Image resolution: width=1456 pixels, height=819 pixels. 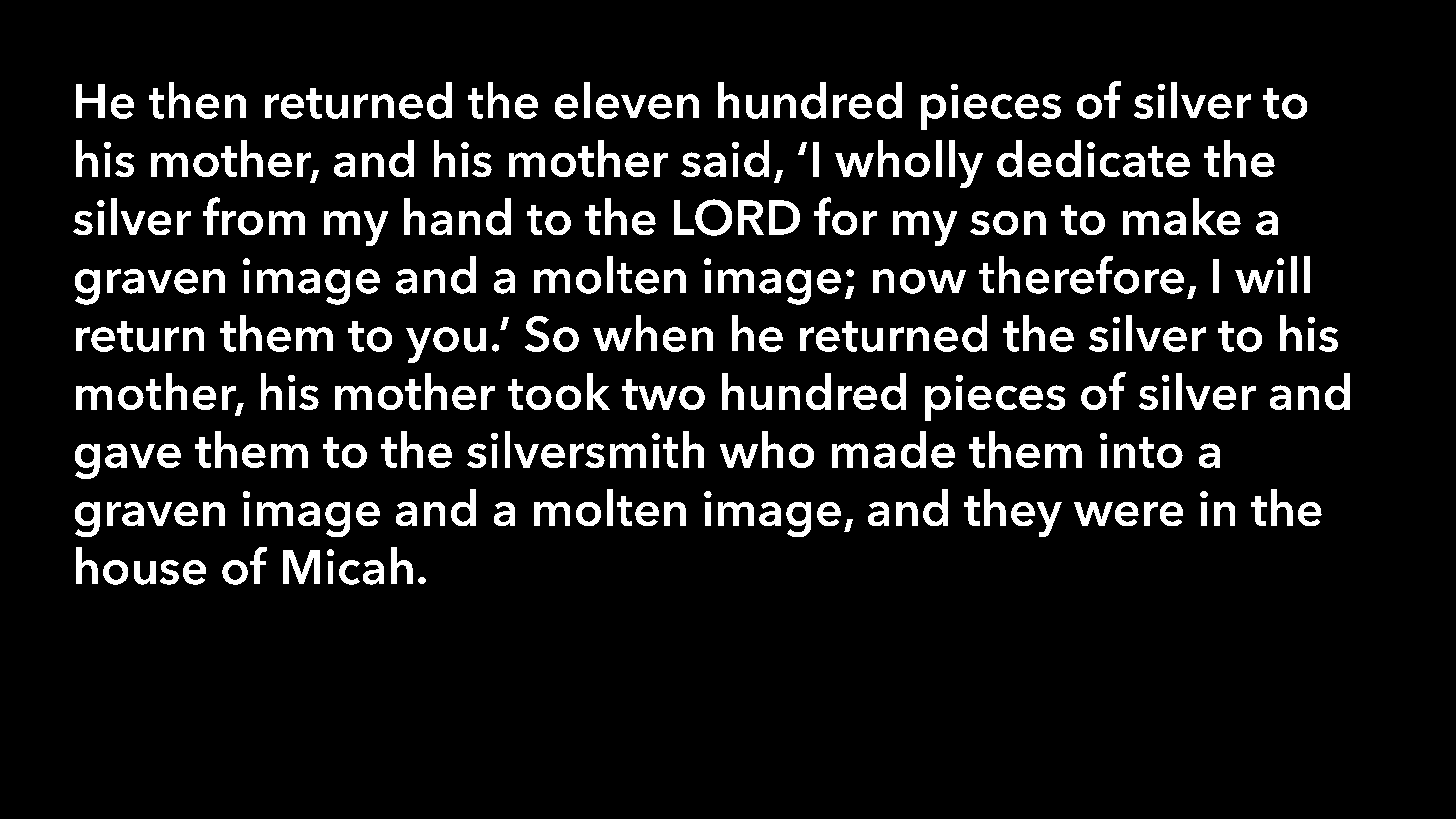 I want to click on then, so click(x=197, y=100).
